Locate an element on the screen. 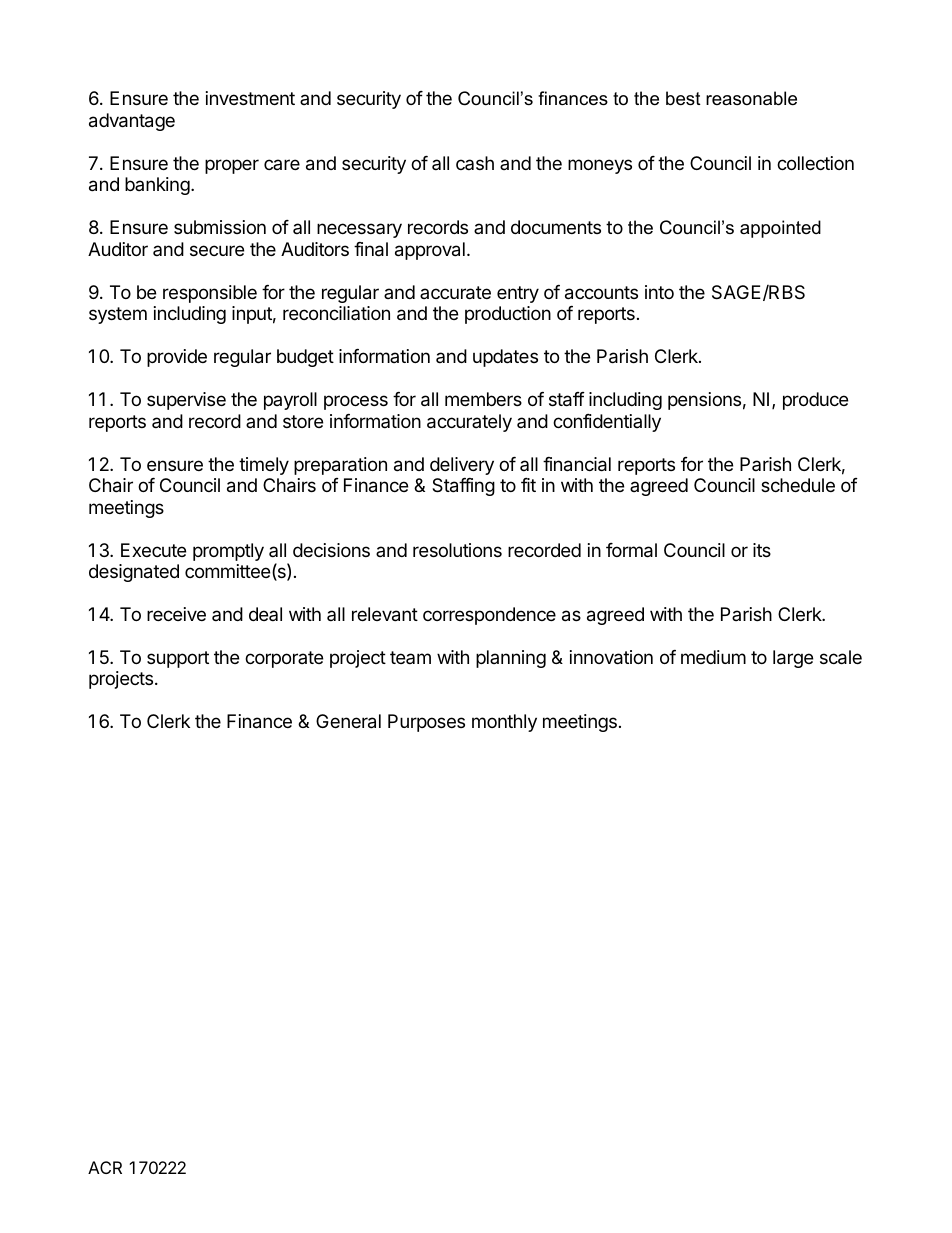 The width and height of the screenshot is (952, 1233). cash is located at coordinates (475, 163).
